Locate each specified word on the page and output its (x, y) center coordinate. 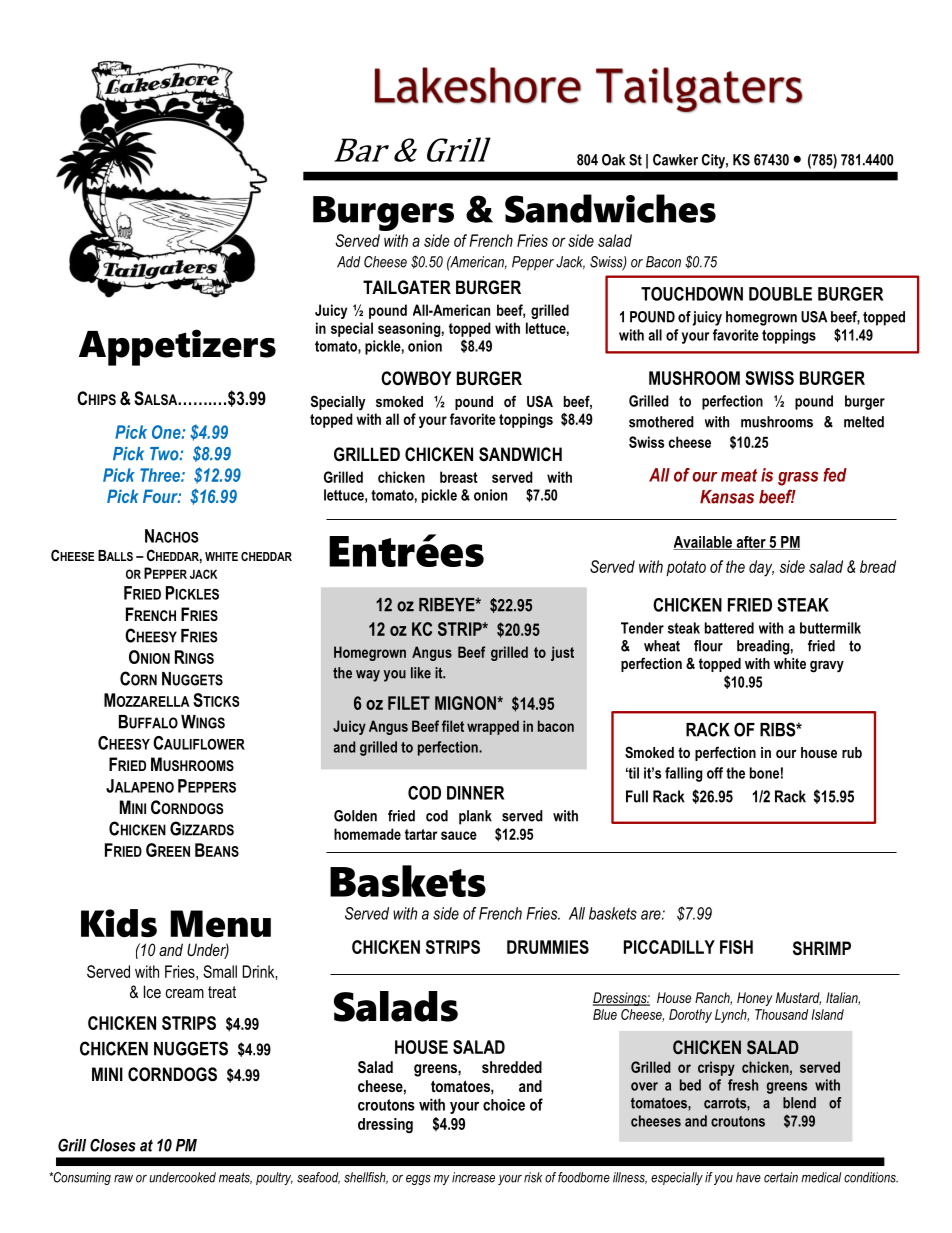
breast (459, 477)
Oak (613, 160)
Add (349, 262)
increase (473, 1177)
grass (798, 478)
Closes (113, 1145)
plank (475, 817)
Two (165, 454)
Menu (221, 924)
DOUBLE (780, 294)
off (715, 773)
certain (781, 1177)
